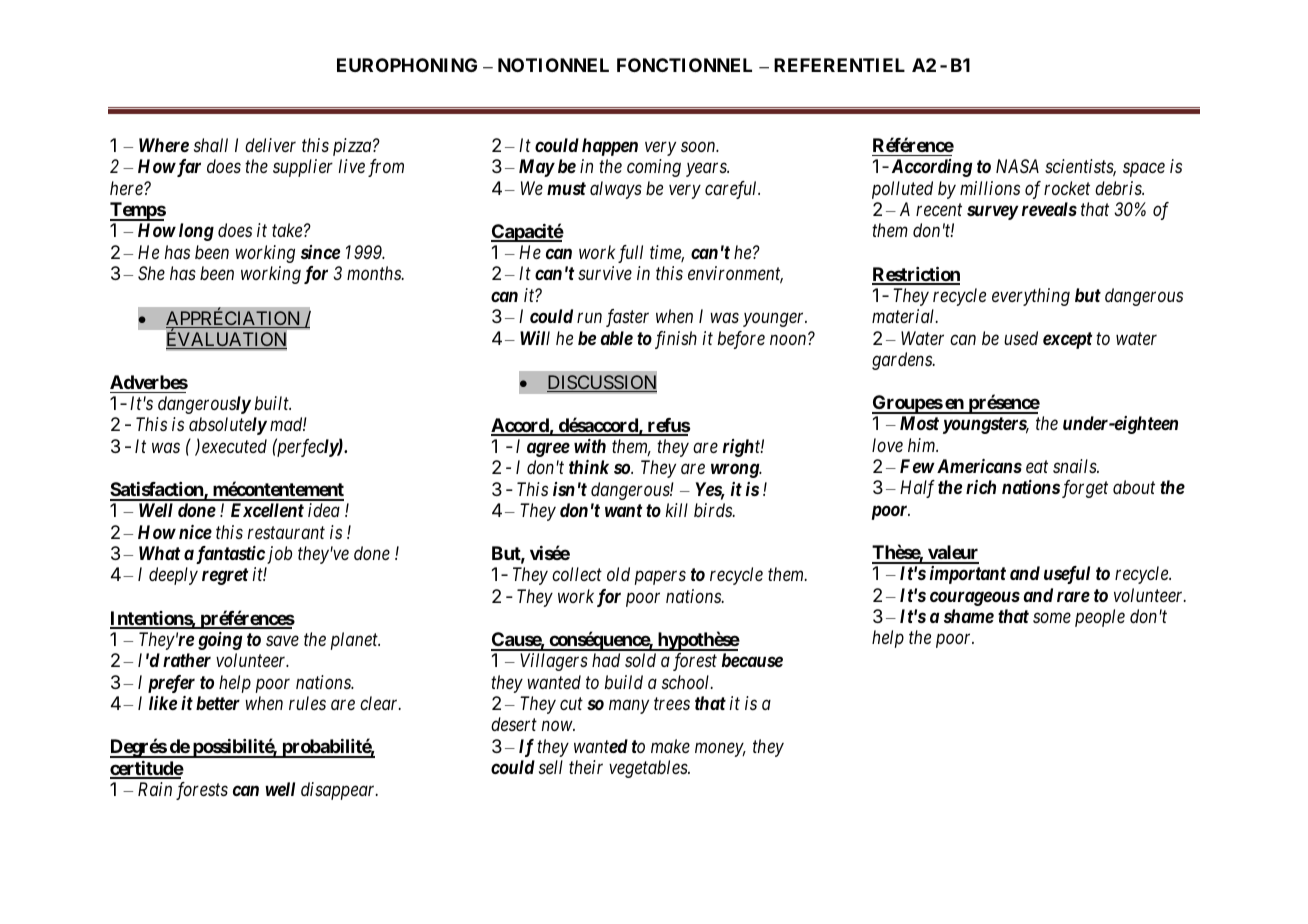 The image size is (1308, 924). Describe the element at coordinates (586, 767) in the screenshot. I see `their` at that location.
